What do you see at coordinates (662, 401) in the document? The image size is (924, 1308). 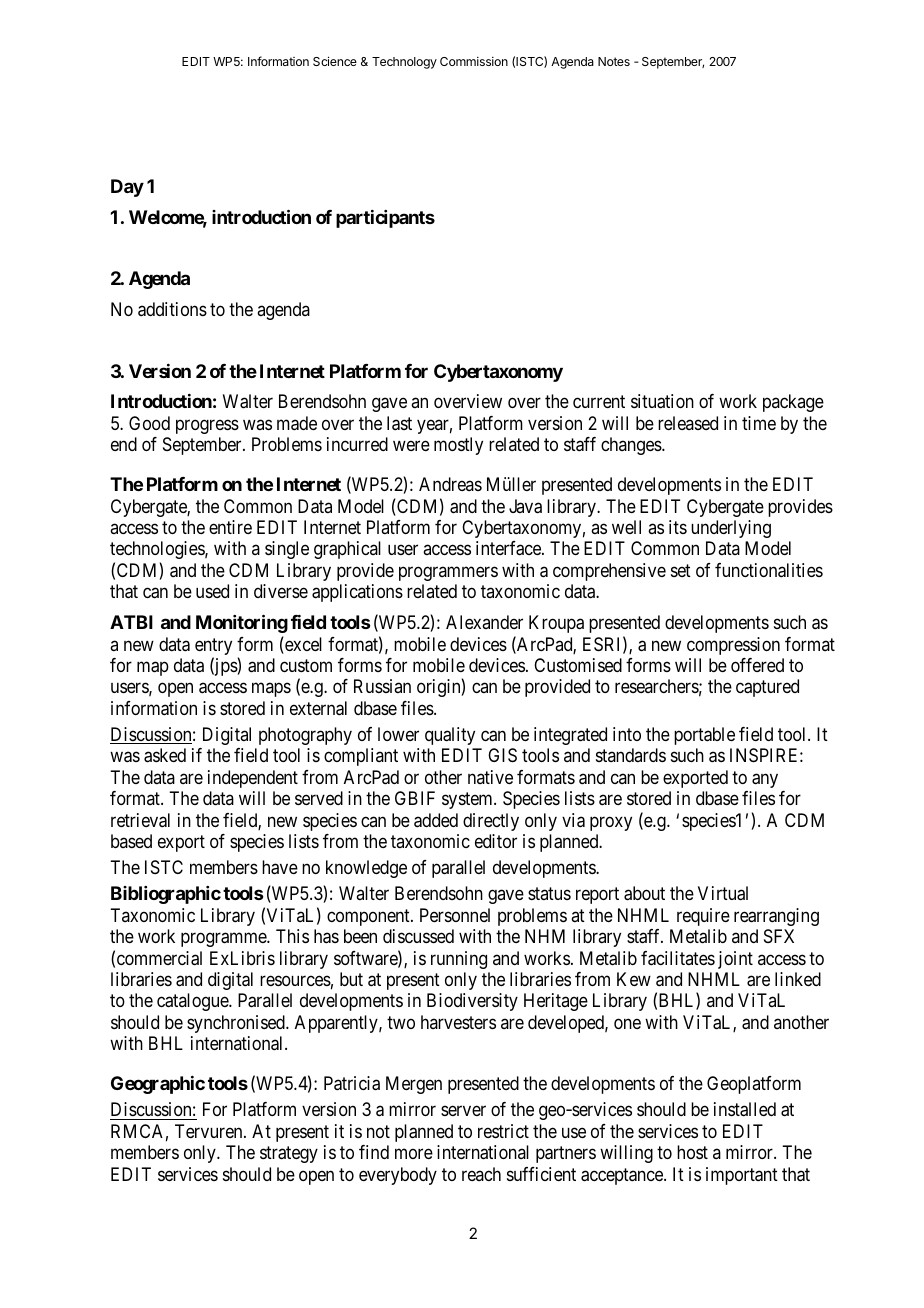 I see `situation` at bounding box center [662, 401].
